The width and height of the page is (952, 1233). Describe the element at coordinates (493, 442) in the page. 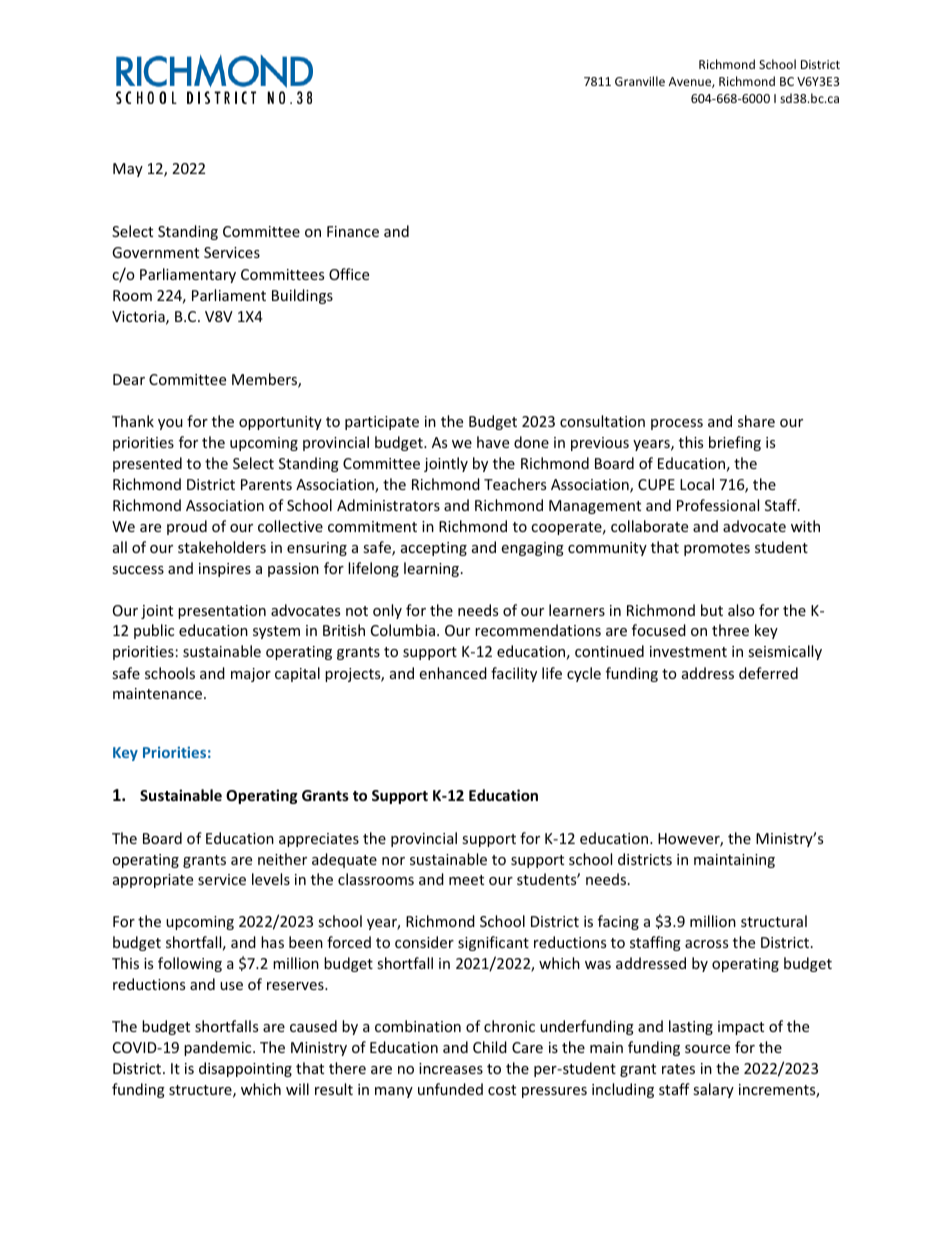

I see `have` at that location.
